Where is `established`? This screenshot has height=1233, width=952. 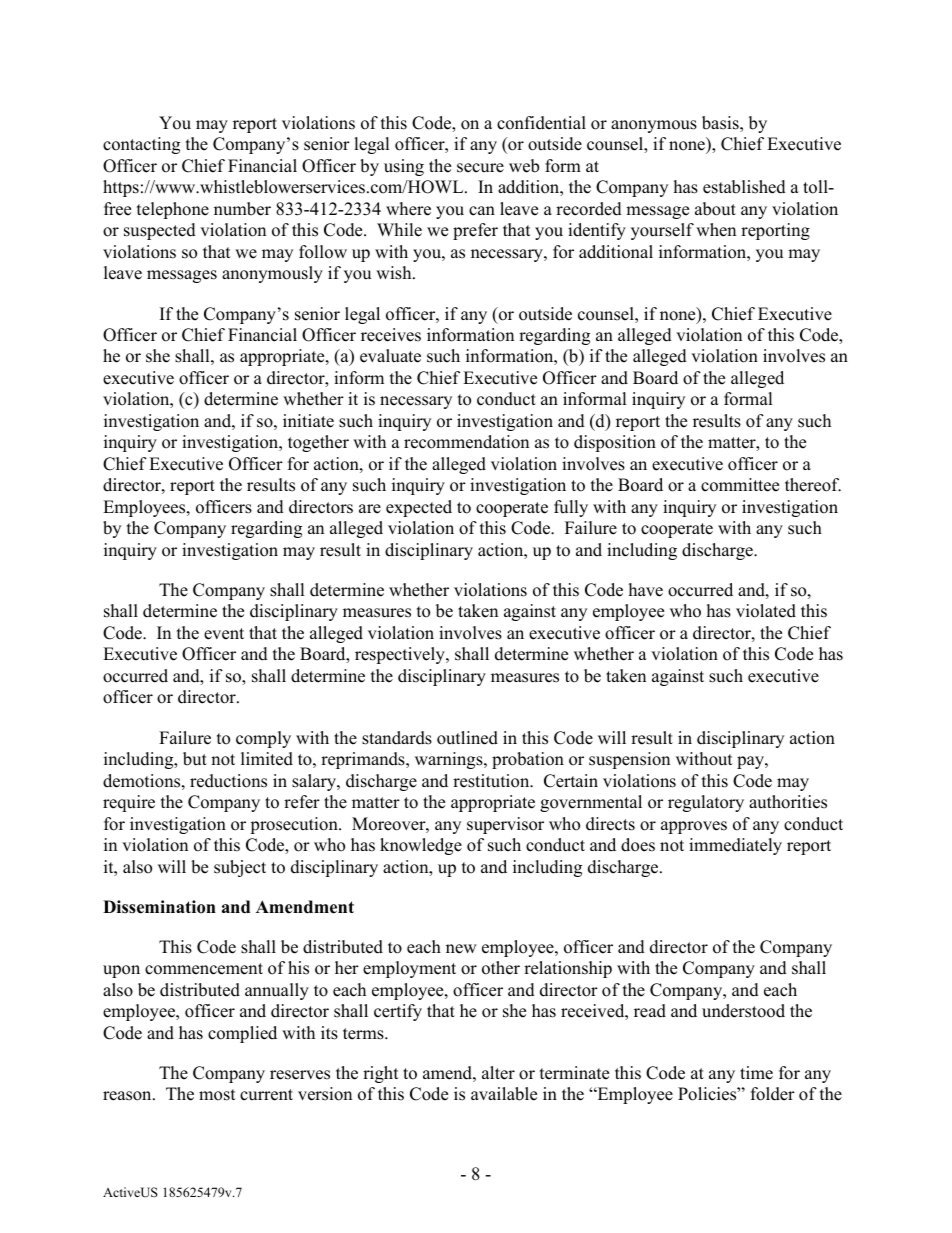 established is located at coordinates (744, 187).
